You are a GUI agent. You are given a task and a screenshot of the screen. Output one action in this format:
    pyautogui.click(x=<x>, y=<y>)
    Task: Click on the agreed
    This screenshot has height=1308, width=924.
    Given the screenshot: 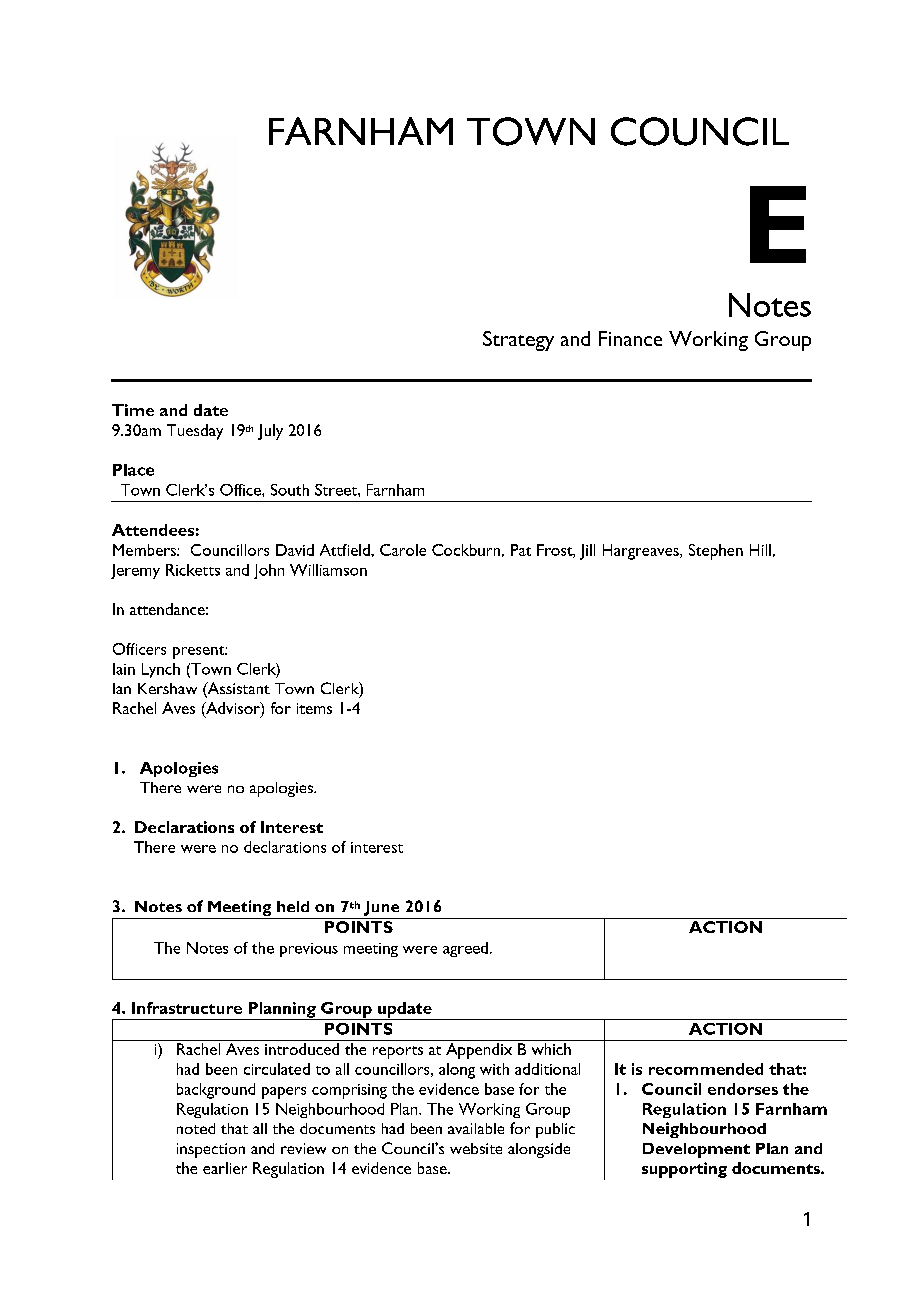 What is the action you would take?
    pyautogui.click(x=467, y=949)
